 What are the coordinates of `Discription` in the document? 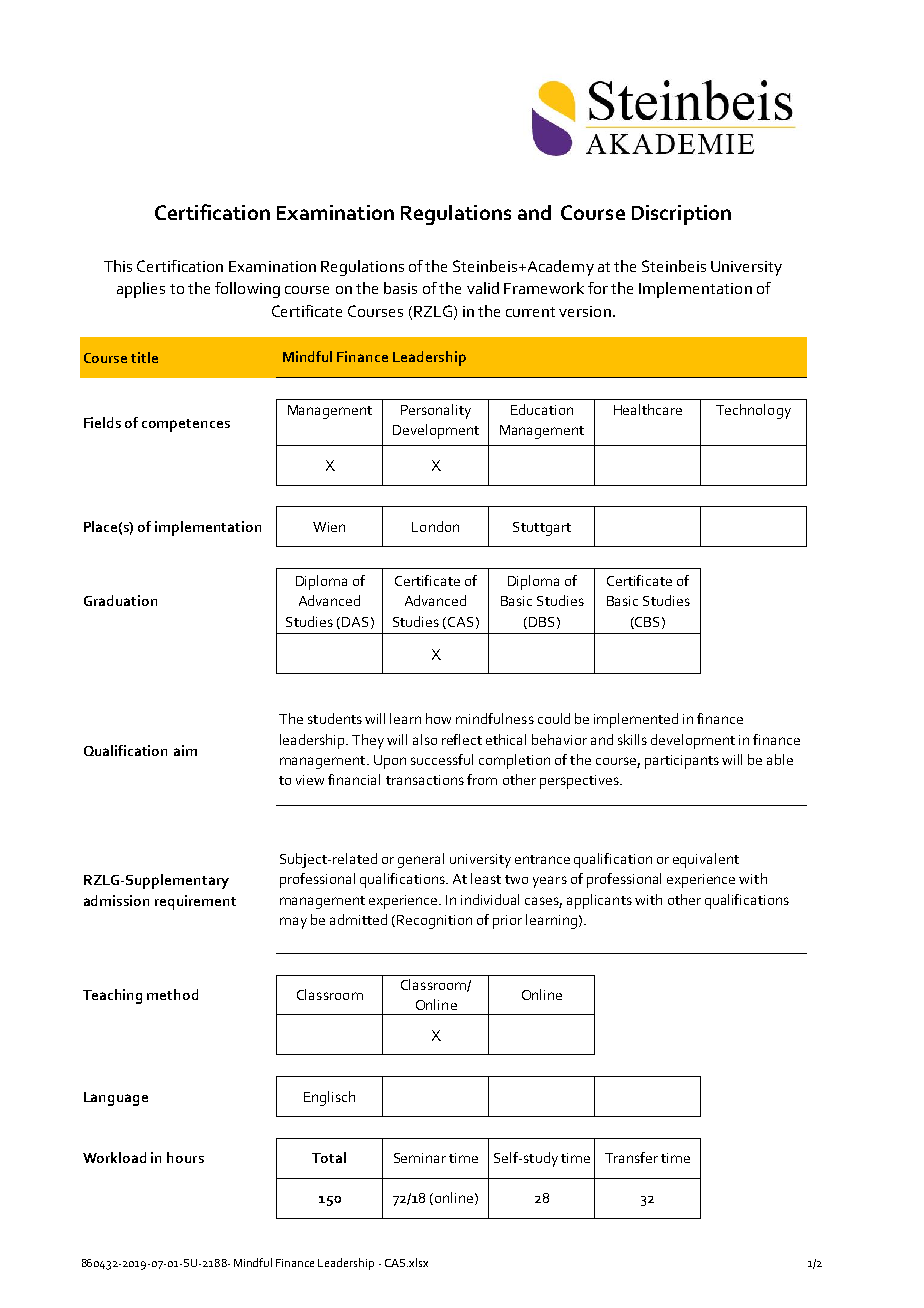 It's located at (681, 215).
